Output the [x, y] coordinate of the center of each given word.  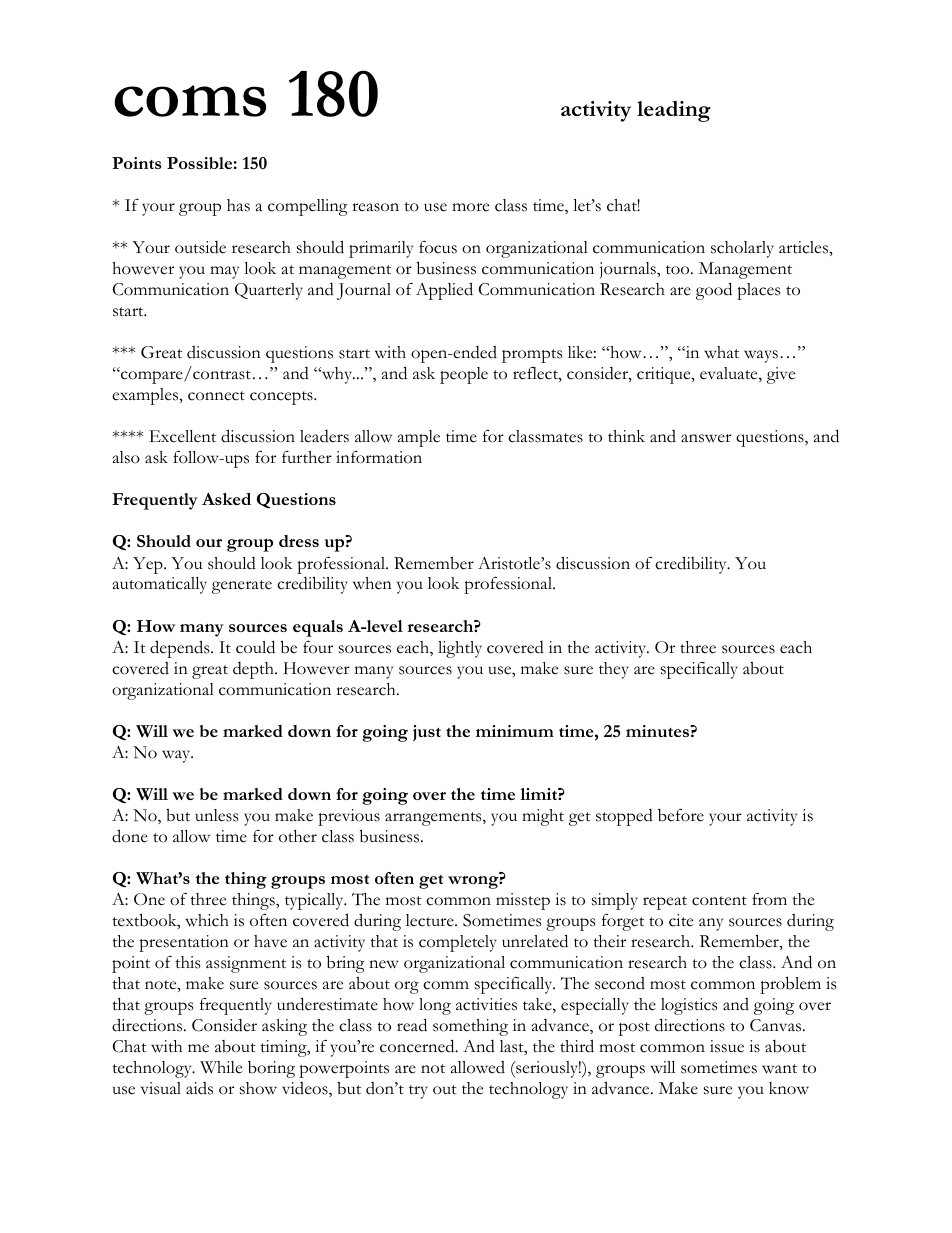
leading [674, 111]
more [470, 207]
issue [727, 1046]
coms [190, 101]
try [418, 1092]
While [221, 1067]
